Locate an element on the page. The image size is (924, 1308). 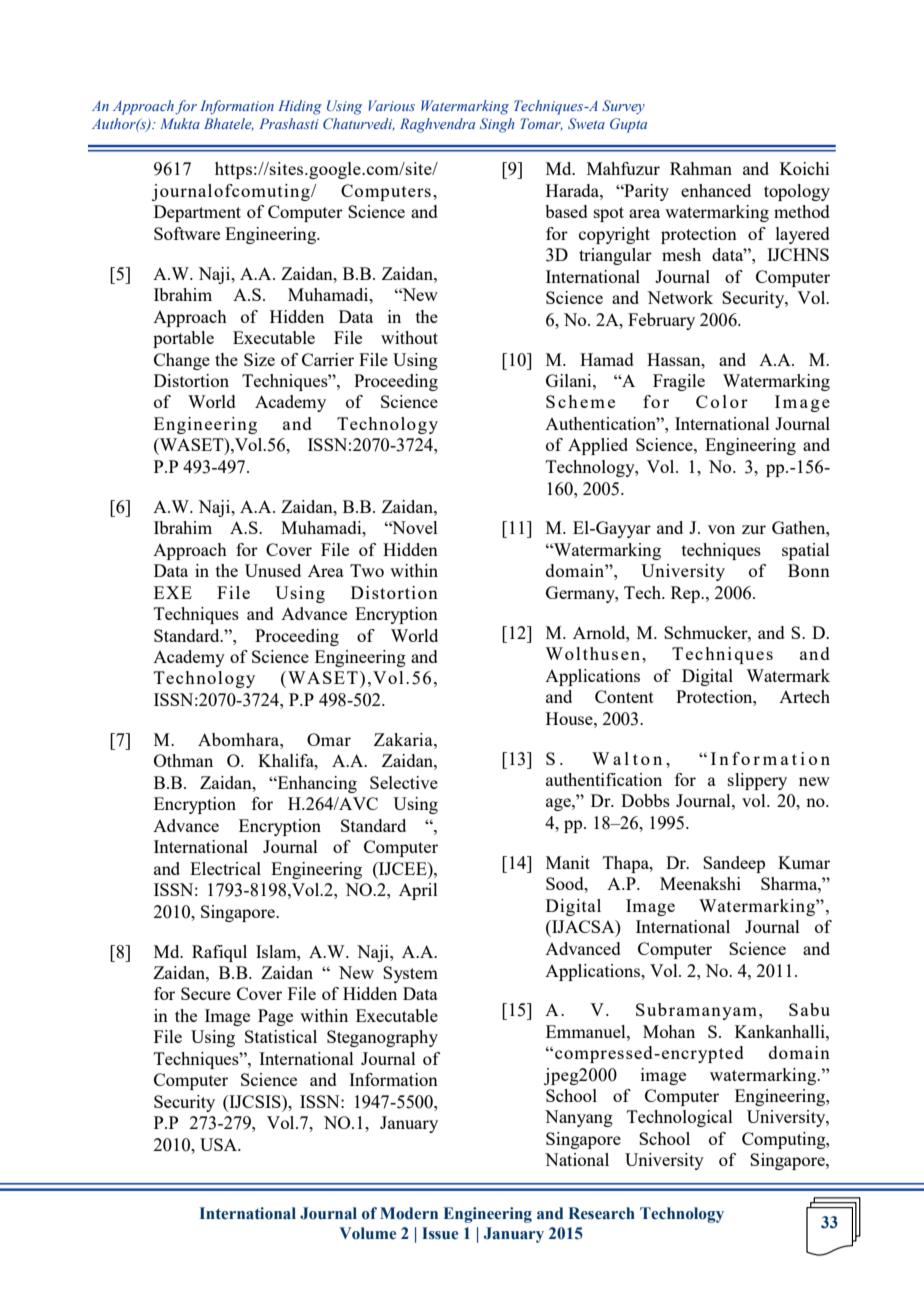
Issue is located at coordinates (440, 1233).
